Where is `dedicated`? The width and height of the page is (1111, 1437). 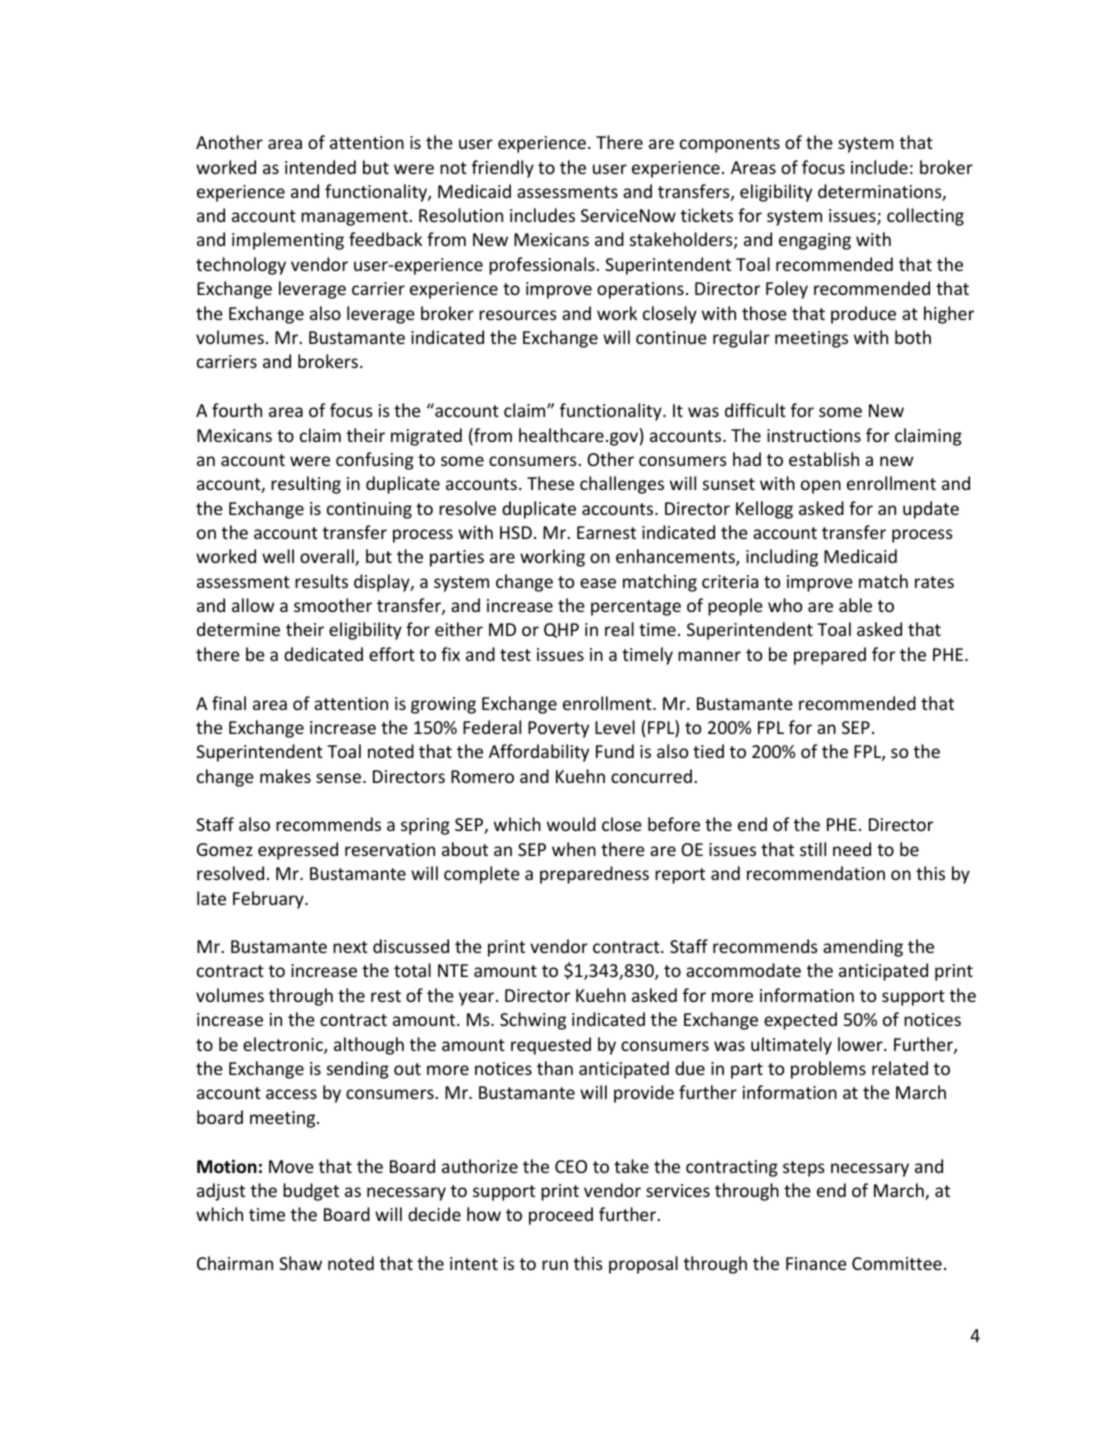
dedicated is located at coordinates (323, 654).
